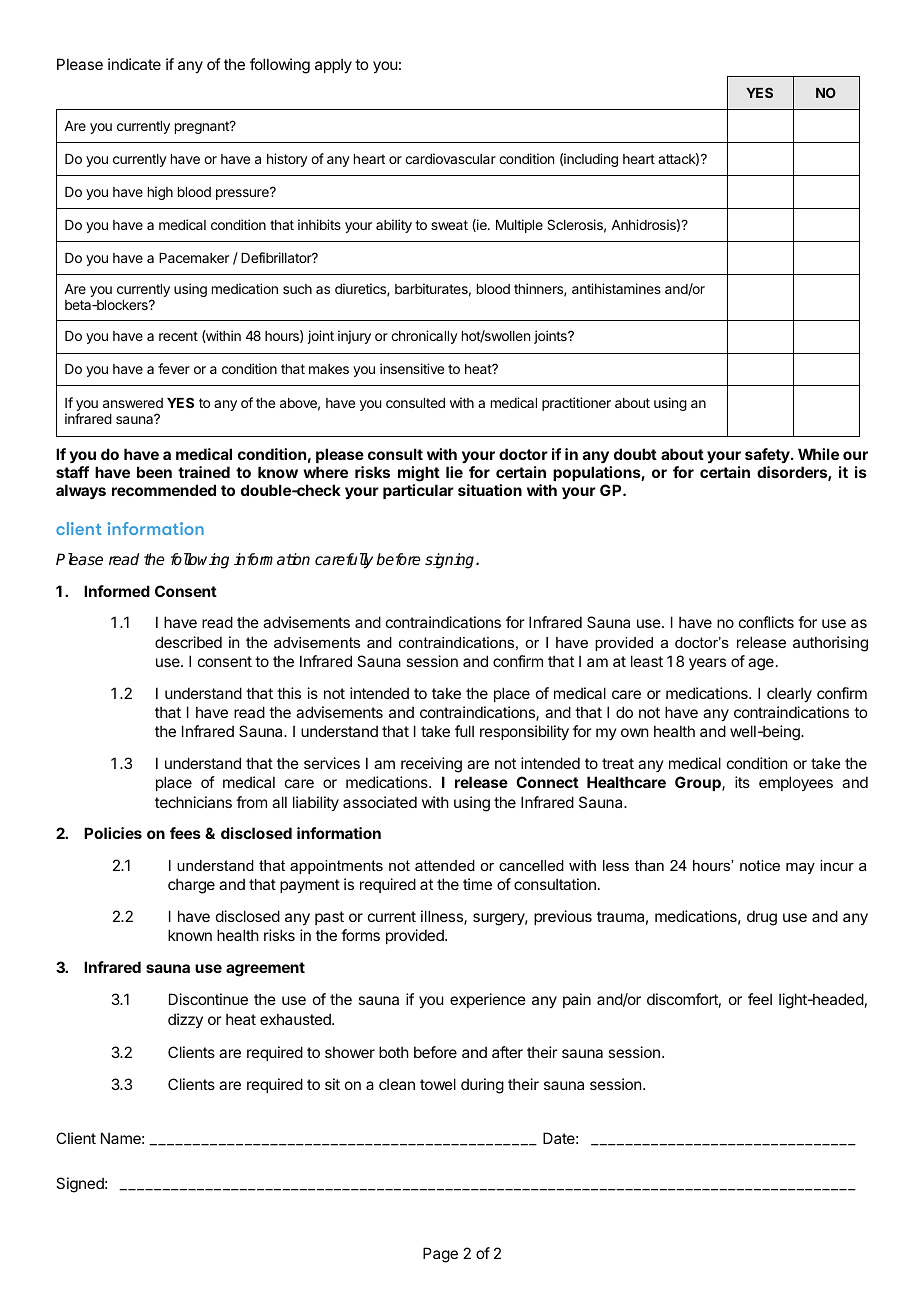 This document has height=1308, width=924. Describe the element at coordinates (134, 64) in the document. I see `indicate` at that location.
